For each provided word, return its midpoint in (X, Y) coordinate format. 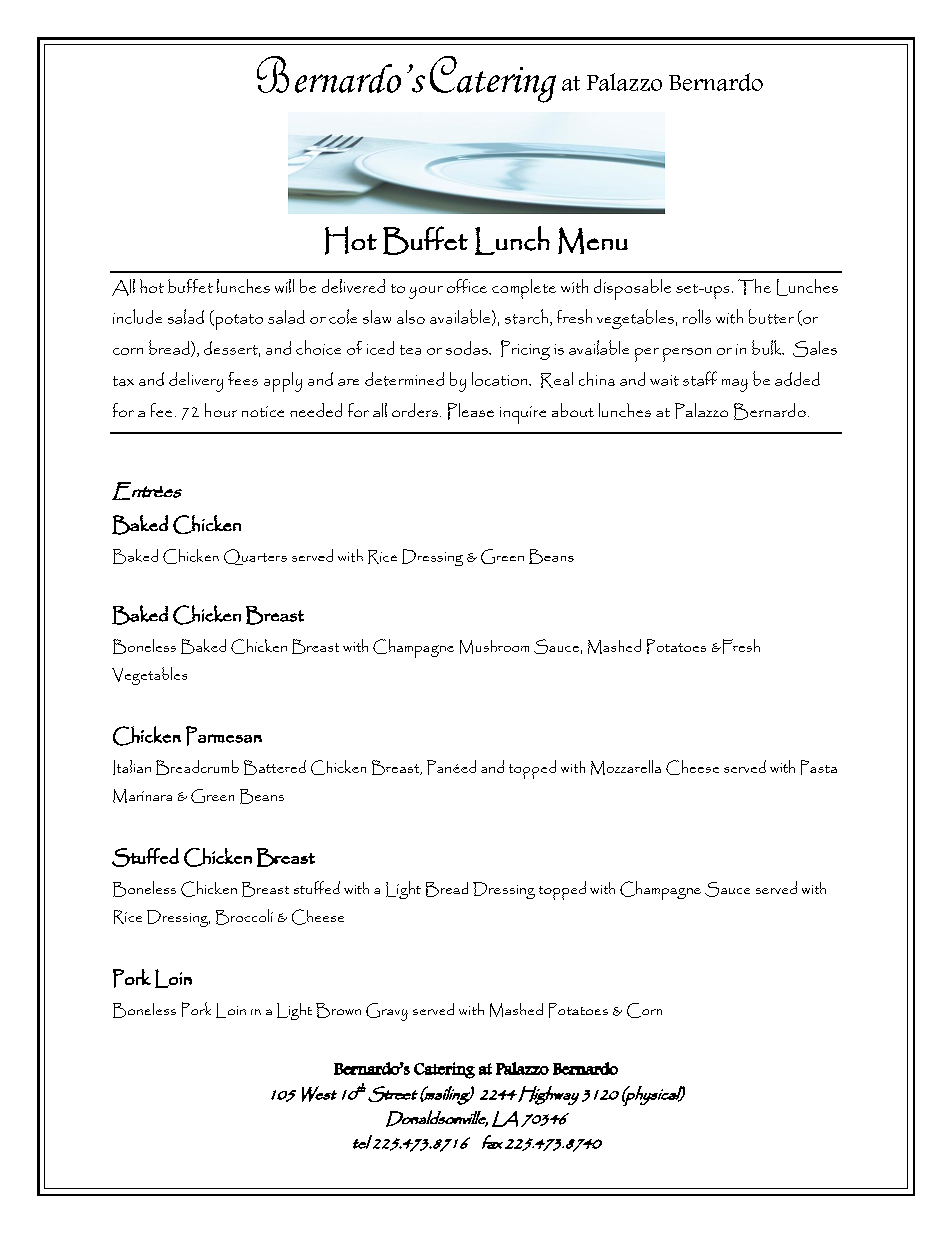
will (284, 286)
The (754, 287)
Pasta (819, 767)
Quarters (255, 557)
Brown (338, 1010)
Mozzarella (626, 767)
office (467, 286)
